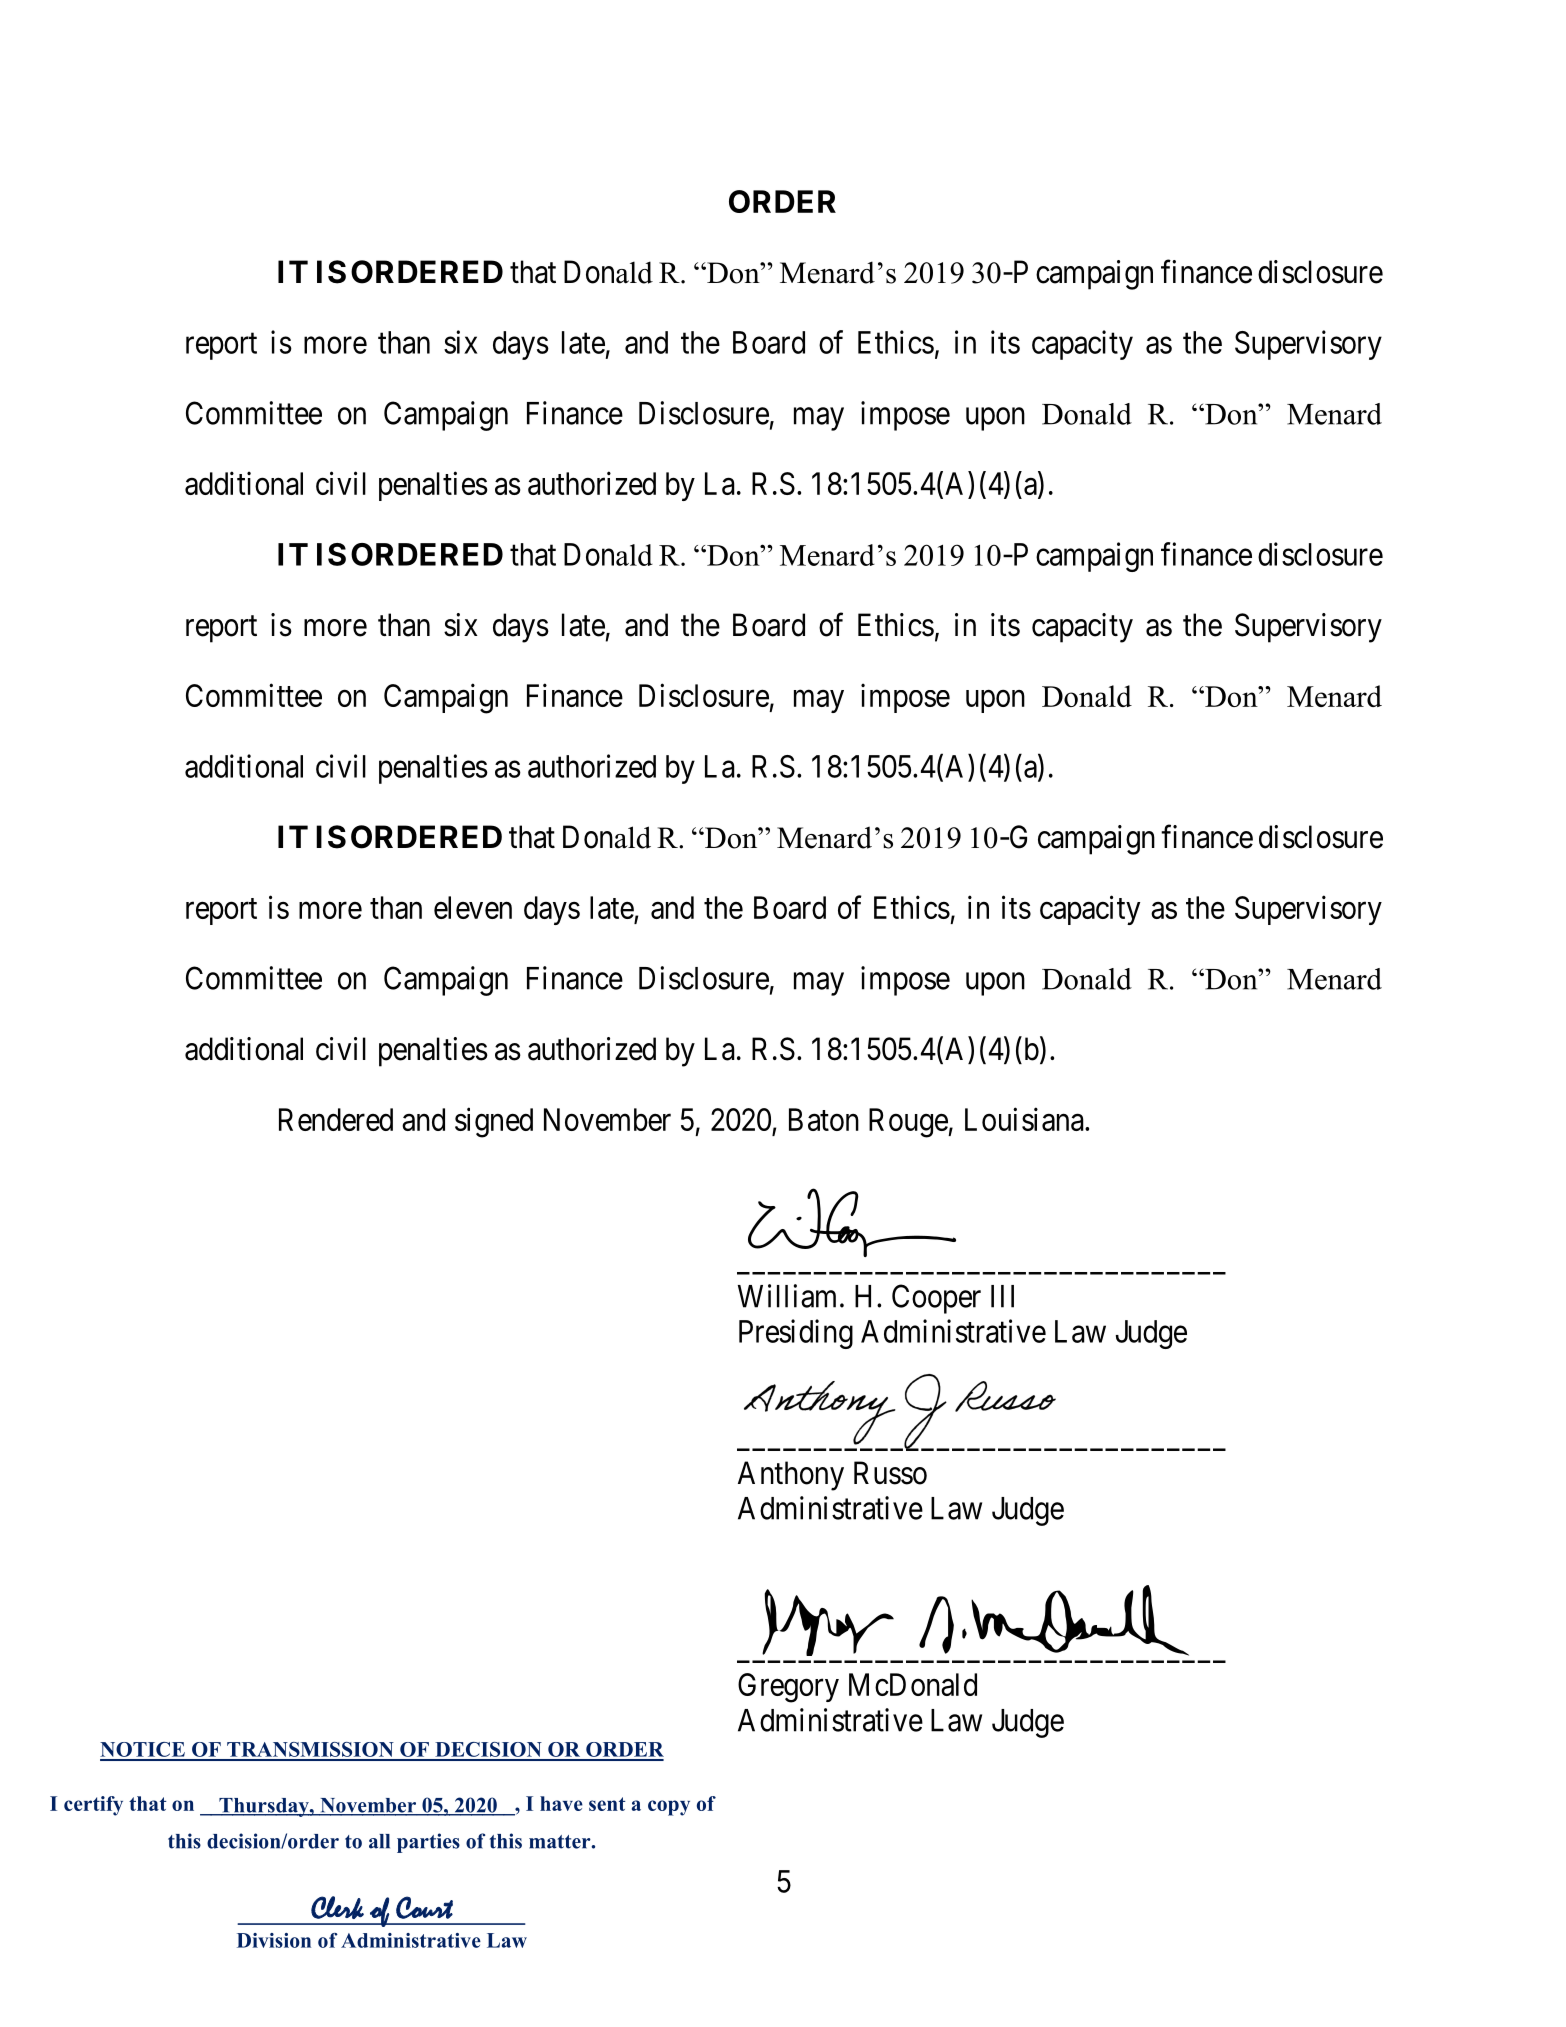 This document has width=1566, height=2027. I want to click on Anthony, so click(791, 1476).
